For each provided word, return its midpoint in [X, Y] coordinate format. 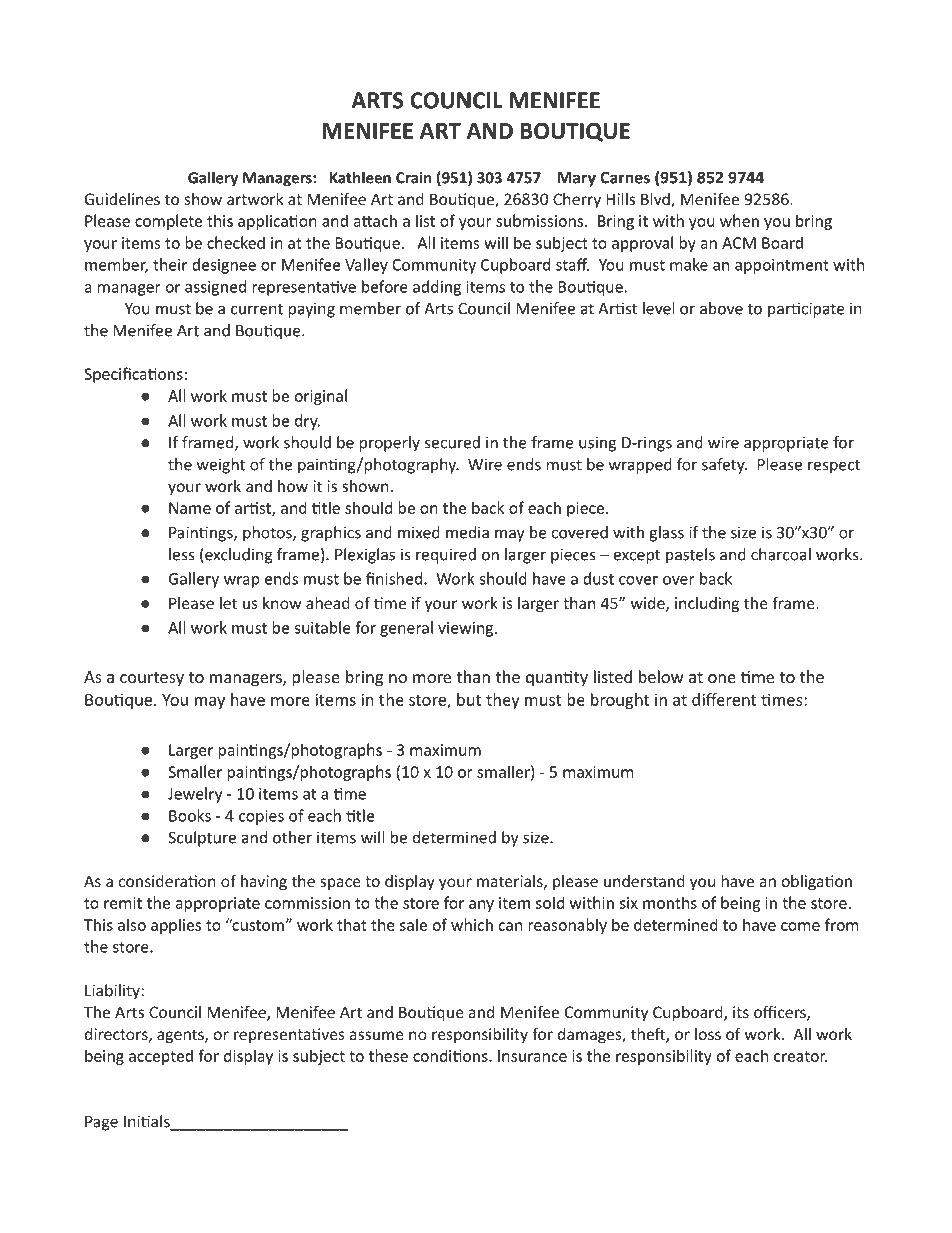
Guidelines [122, 199]
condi [433, 1055]
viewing [467, 629]
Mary [577, 179]
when [739, 220]
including [707, 604]
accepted [161, 1057]
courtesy [152, 679]
